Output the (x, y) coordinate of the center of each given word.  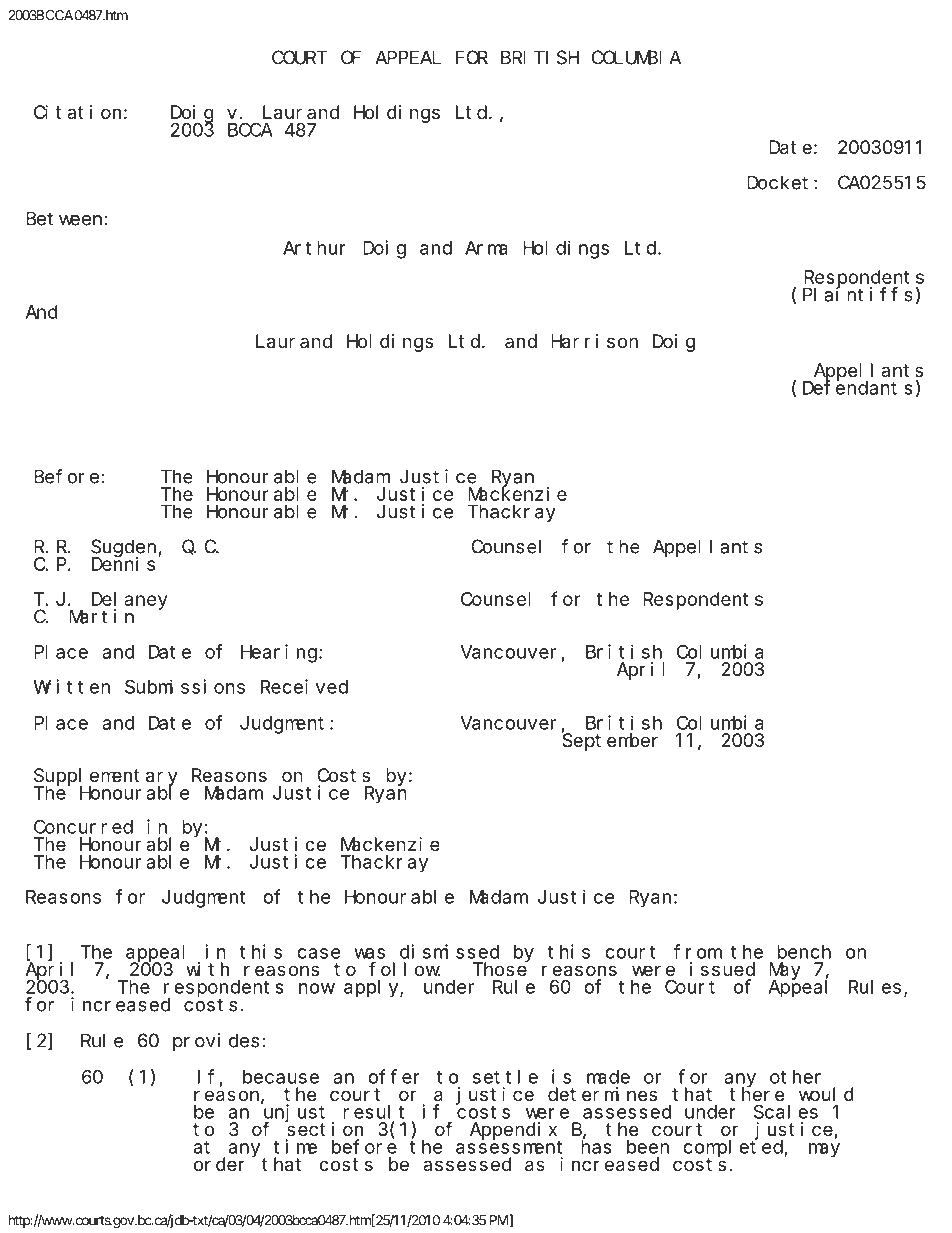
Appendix (513, 1131)
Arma (486, 248)
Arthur (314, 248)
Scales (786, 1111)
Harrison (594, 341)
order (219, 1164)
